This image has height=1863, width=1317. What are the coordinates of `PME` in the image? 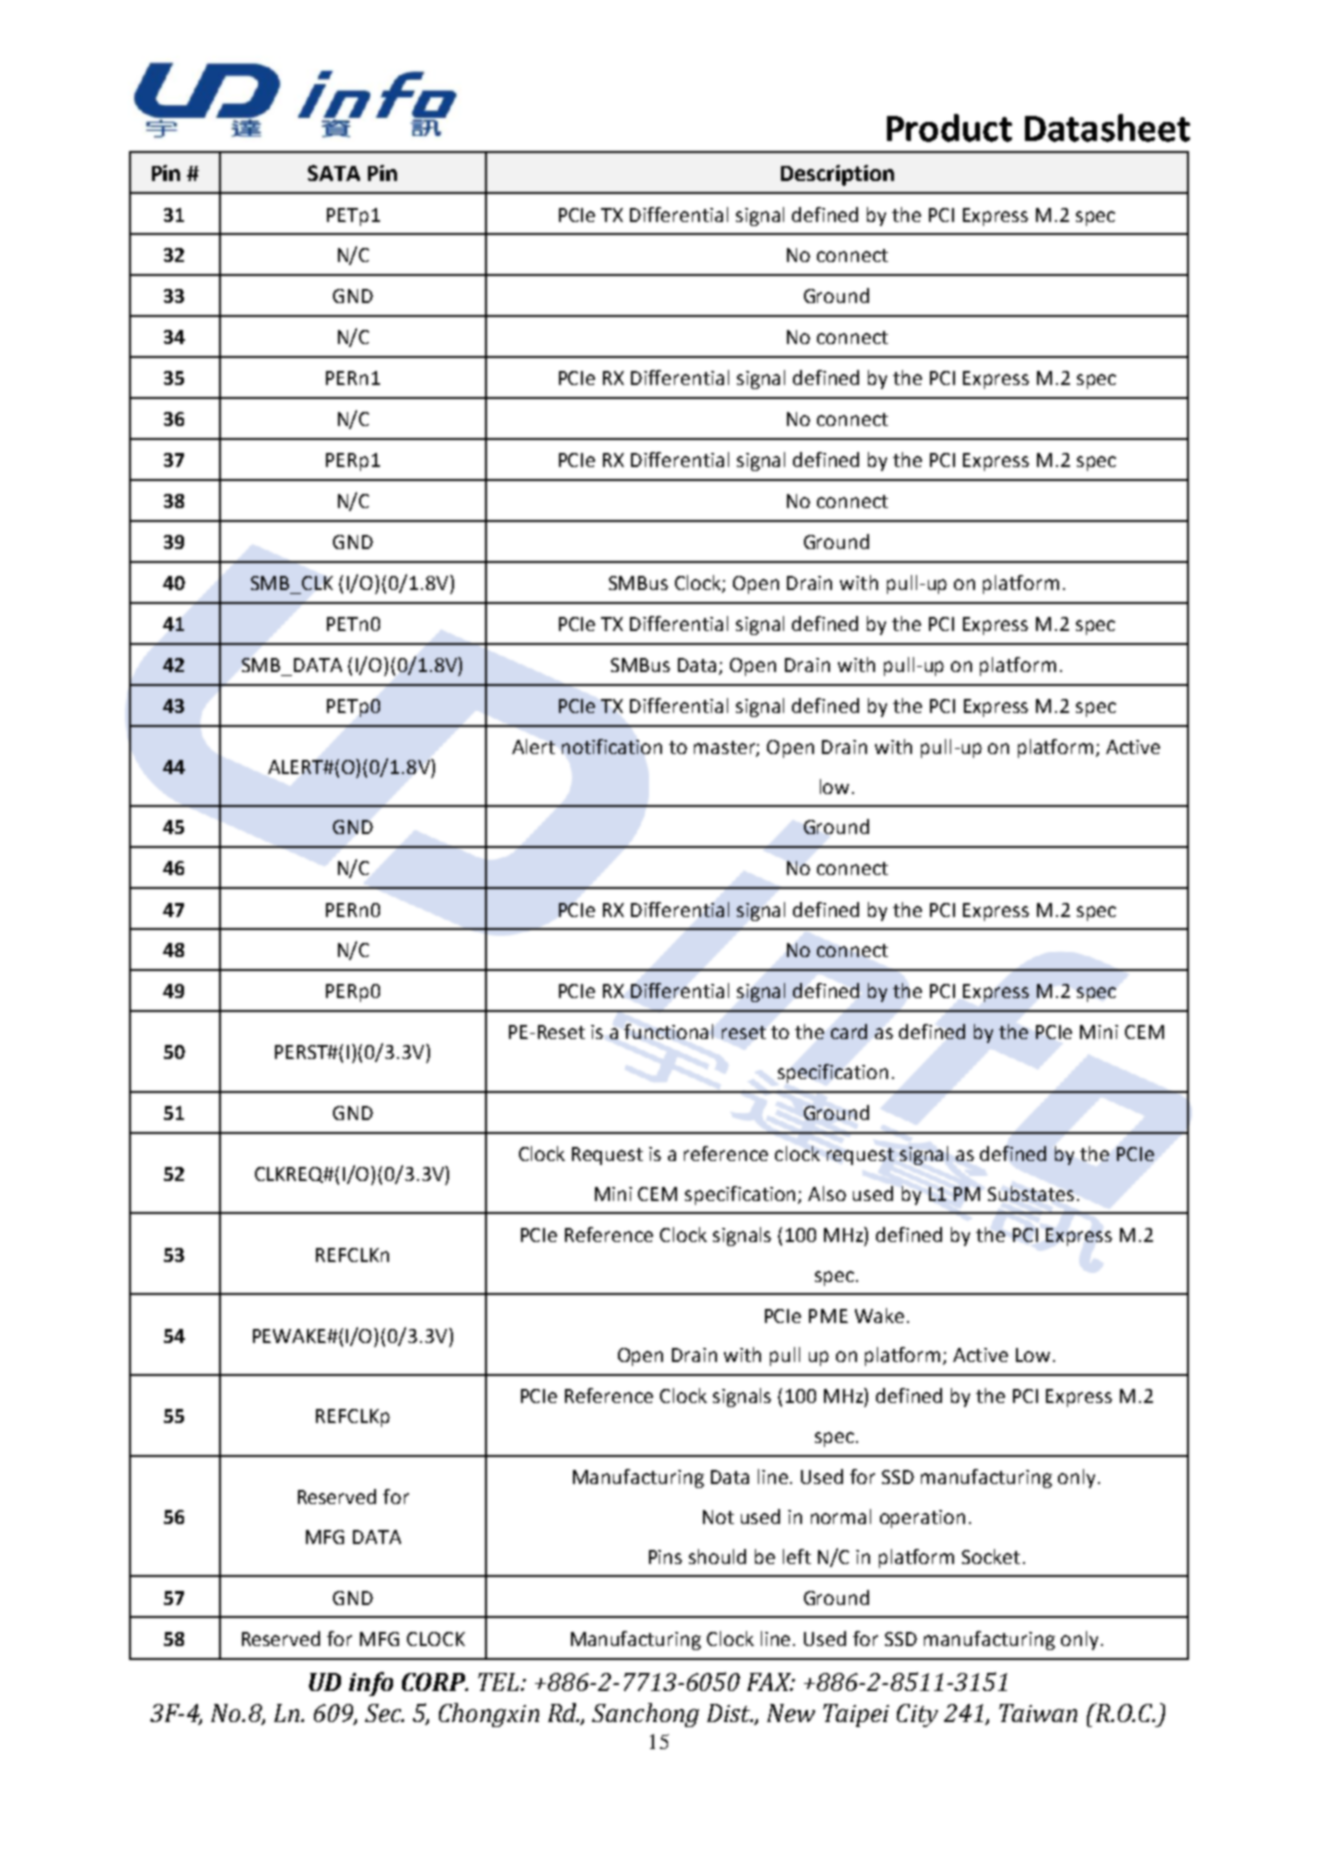 It's located at (828, 1316).
